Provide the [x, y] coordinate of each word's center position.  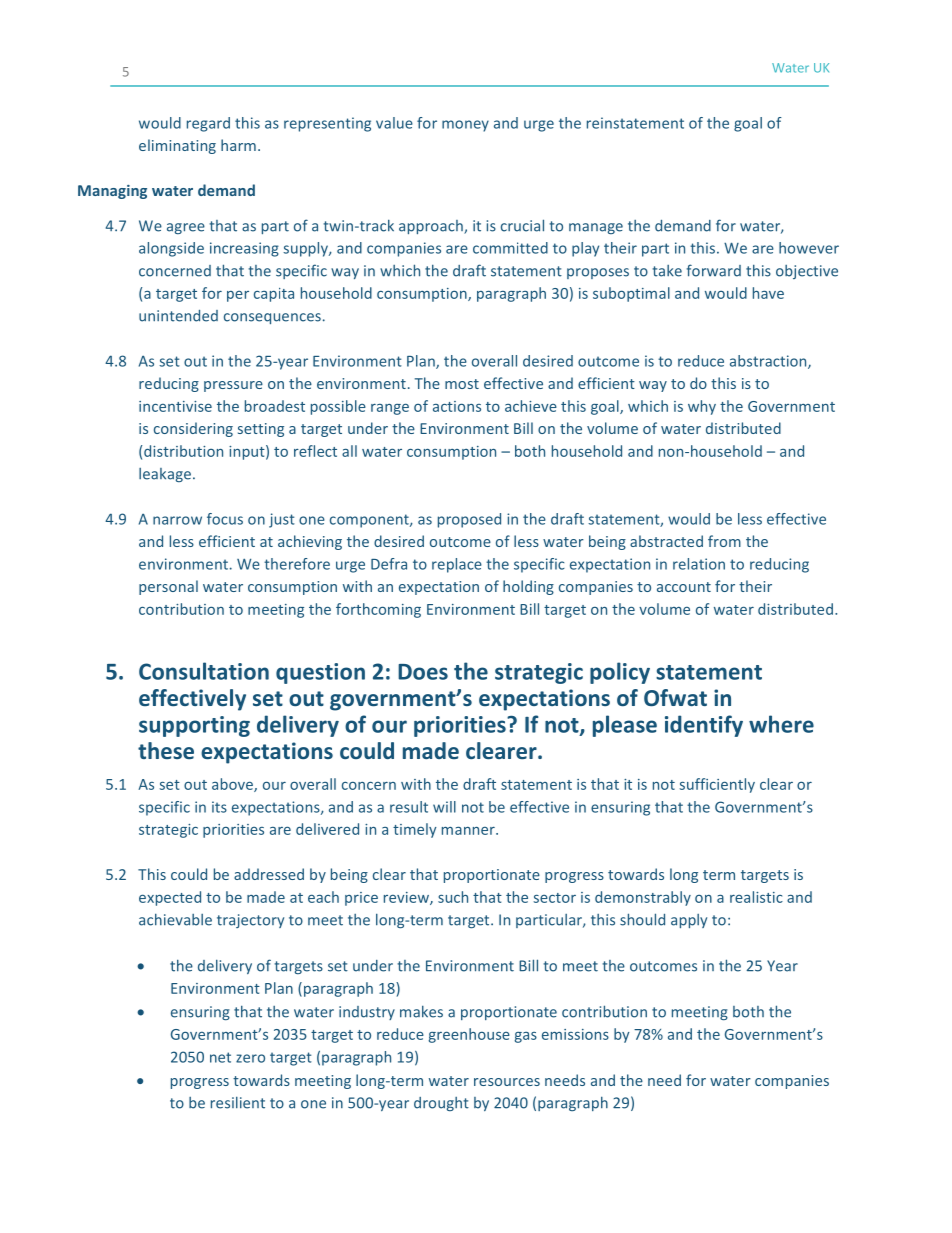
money [465, 126]
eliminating [177, 146]
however [809, 248]
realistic [756, 897]
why [702, 407]
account [684, 587]
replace [457, 565]
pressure [233, 386]
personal [168, 587]
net [220, 1057]
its [219, 807]
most [462, 384]
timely [415, 830]
